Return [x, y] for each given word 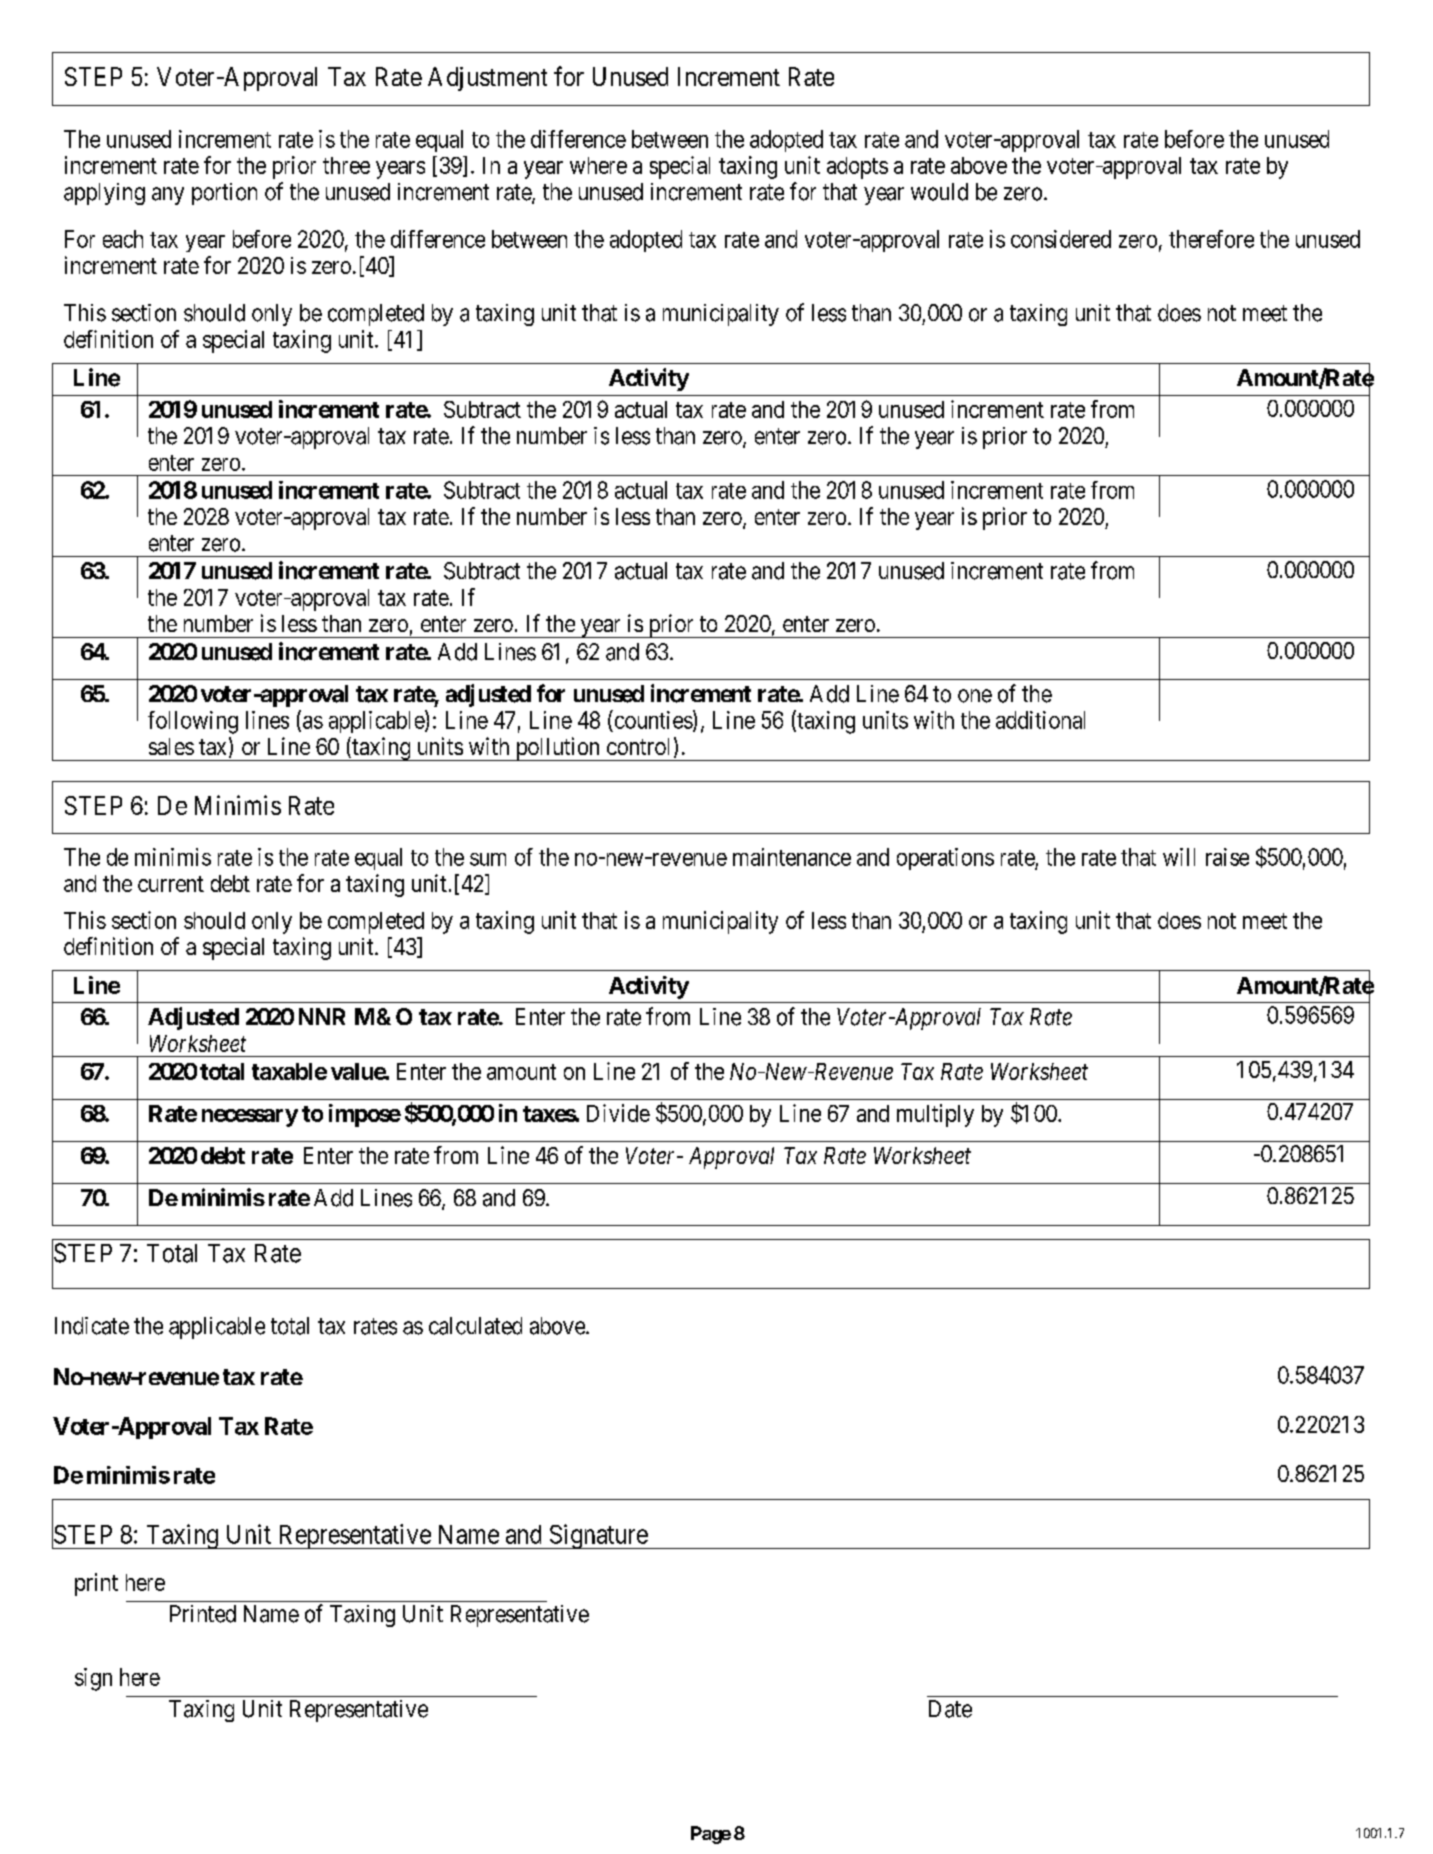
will [1179, 857]
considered [1061, 239]
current [171, 884]
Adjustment [487, 79]
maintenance [792, 857]
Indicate [92, 1326]
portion [224, 194]
